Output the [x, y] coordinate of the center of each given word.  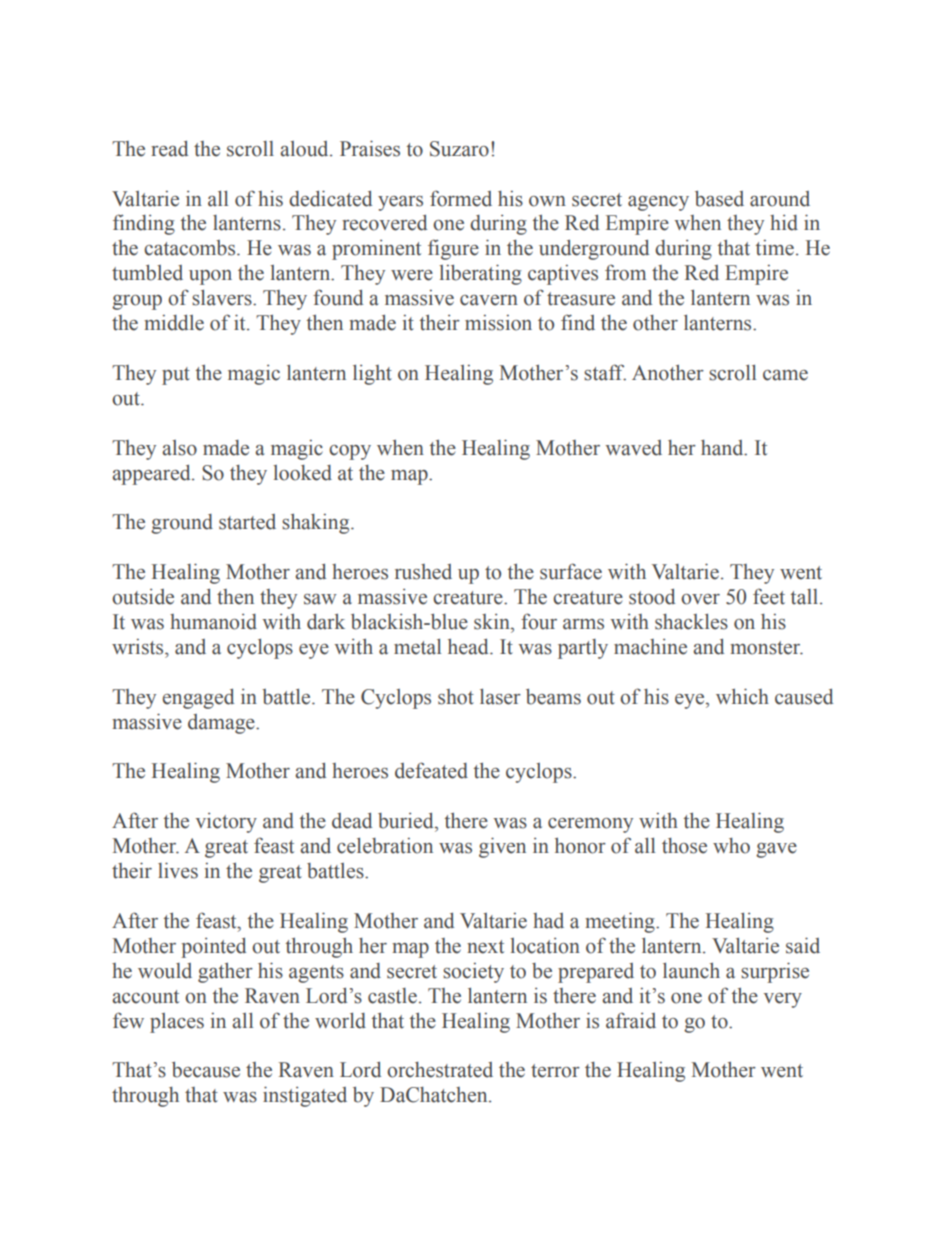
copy [350, 452]
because [206, 1070]
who [731, 846]
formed [461, 198]
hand [723, 448]
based [719, 199]
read [169, 149]
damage [222, 724]
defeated [431, 770]
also [179, 448]
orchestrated [440, 1070]
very [783, 1000]
